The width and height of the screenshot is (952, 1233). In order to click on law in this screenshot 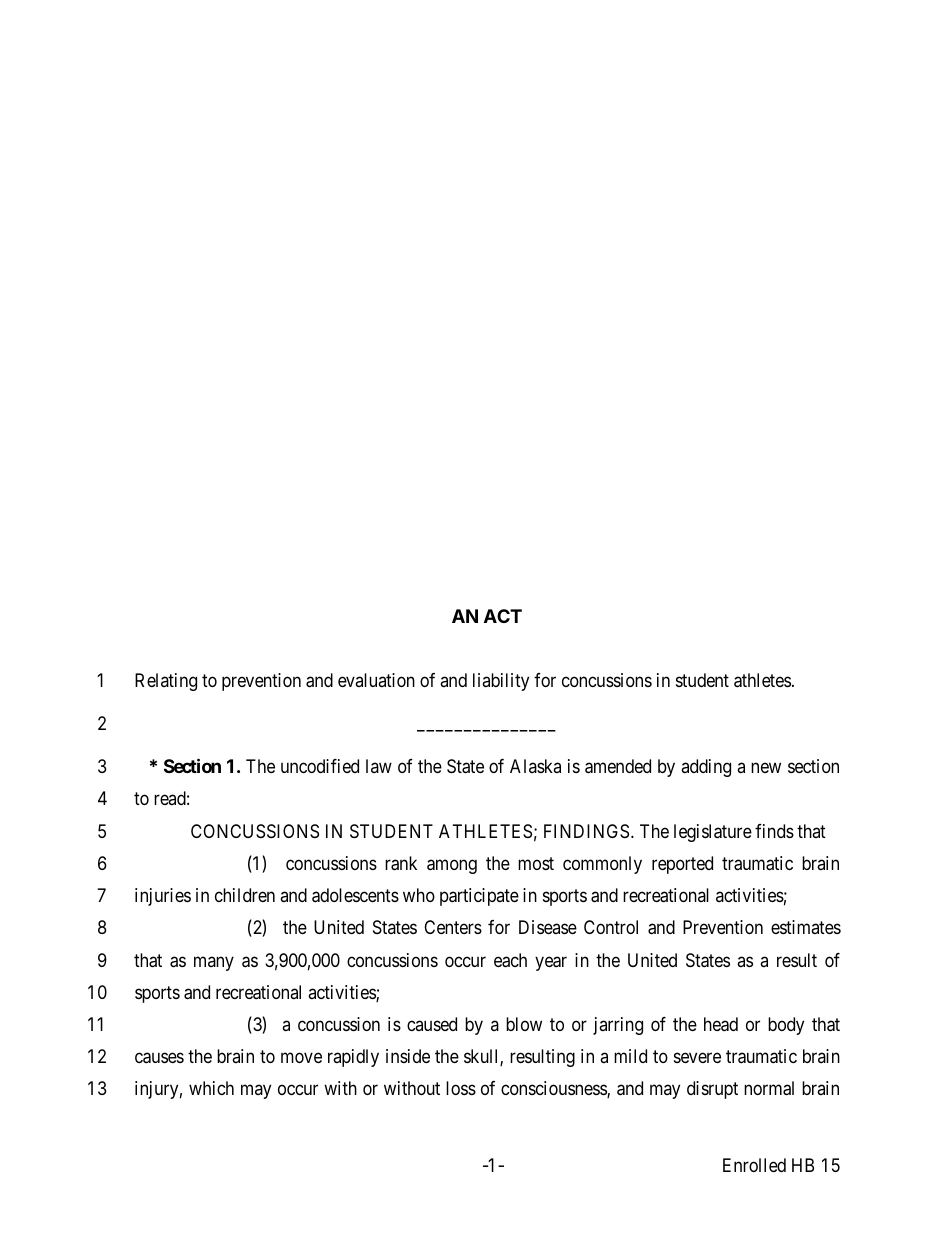, I will do `click(379, 766)`.
